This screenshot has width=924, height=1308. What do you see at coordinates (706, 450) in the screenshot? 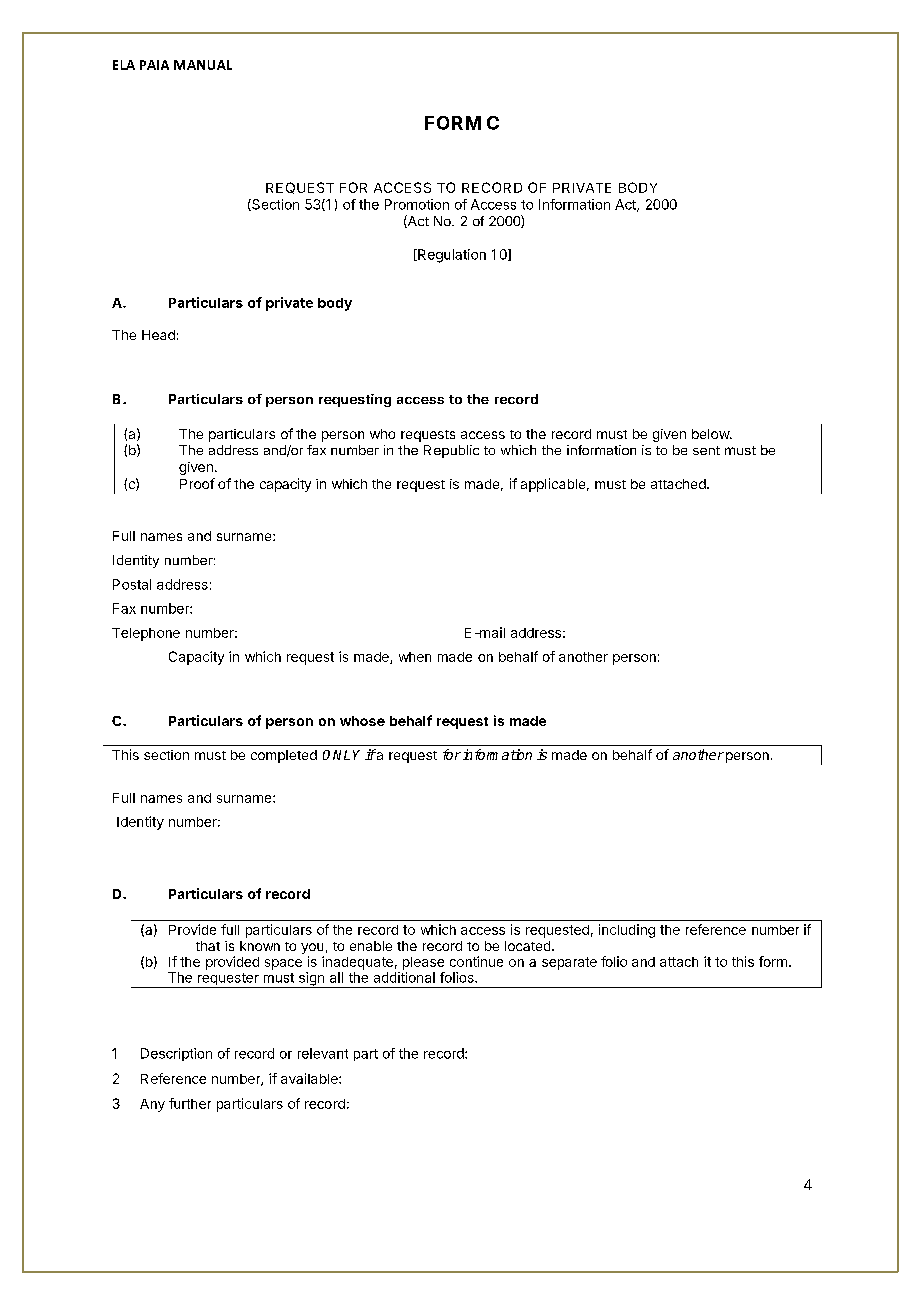
I see `sent` at bounding box center [706, 450].
